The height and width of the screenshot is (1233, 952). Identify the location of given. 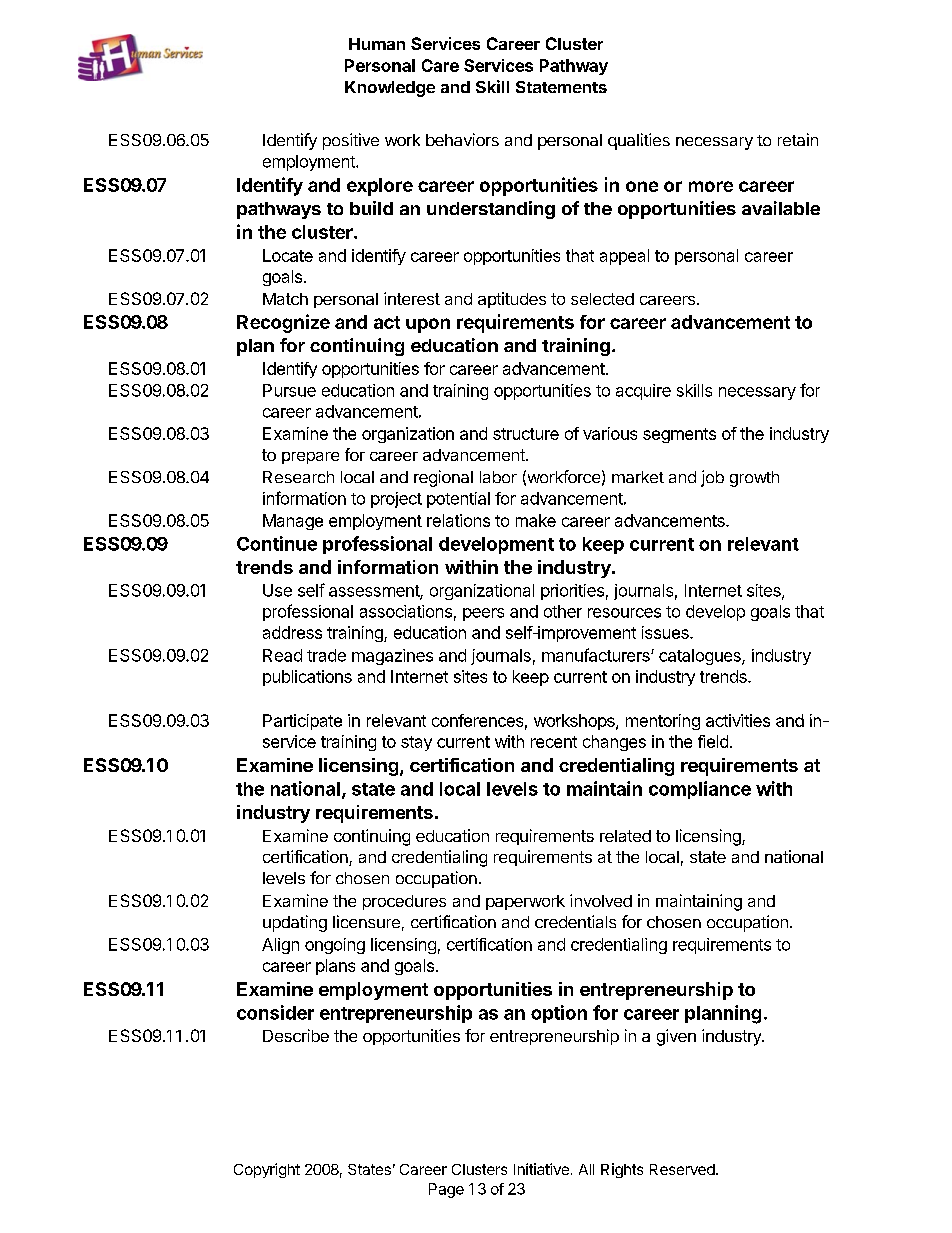
(676, 1037).
